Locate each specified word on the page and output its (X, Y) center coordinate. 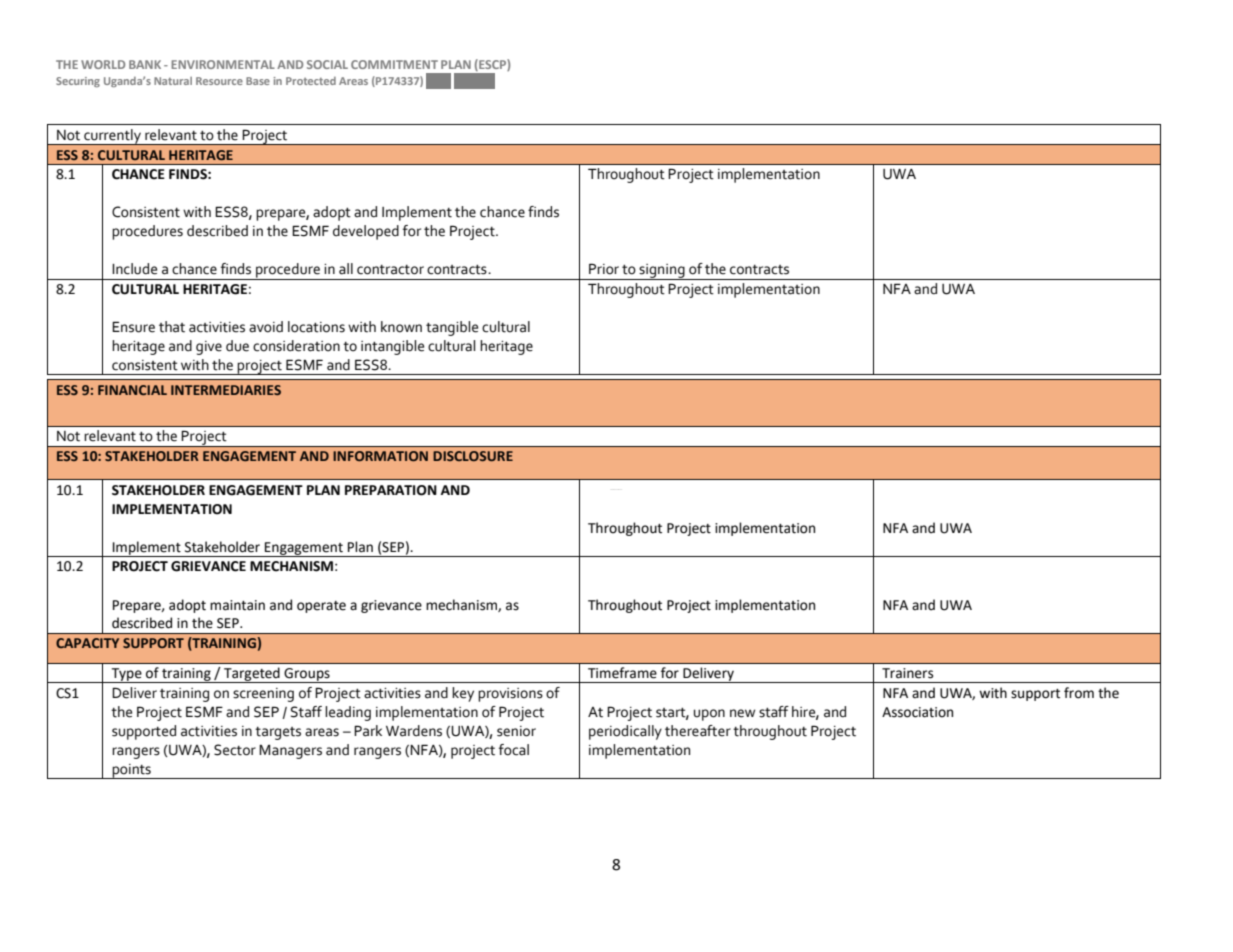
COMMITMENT (394, 64)
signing (662, 272)
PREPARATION (391, 490)
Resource (219, 81)
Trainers (907, 673)
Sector (235, 750)
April (438, 81)
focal (514, 750)
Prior (604, 269)
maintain (237, 605)
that (172, 327)
